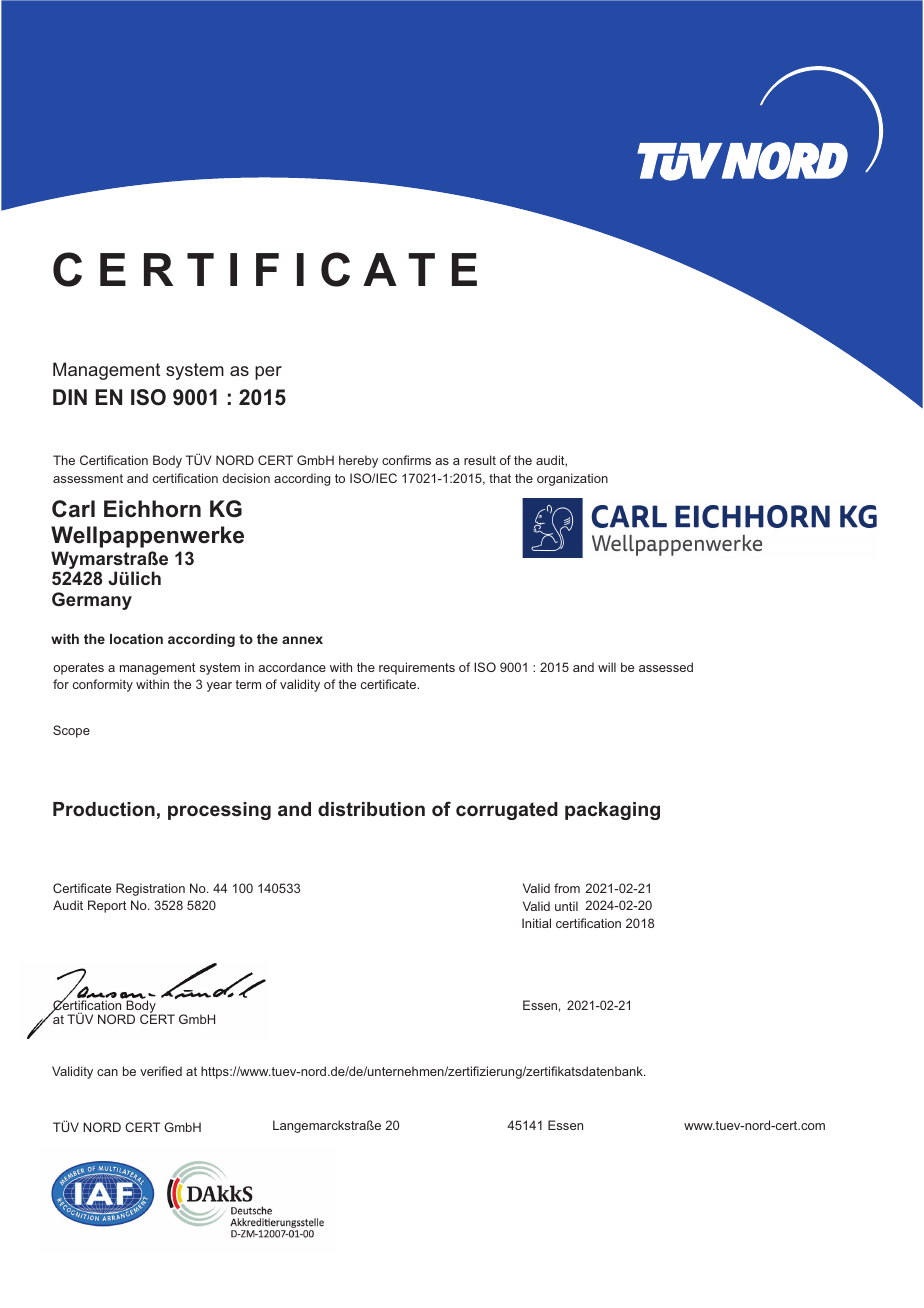 This image has width=924, height=1308. Describe the element at coordinates (107, 1072) in the image. I see `can` at that location.
